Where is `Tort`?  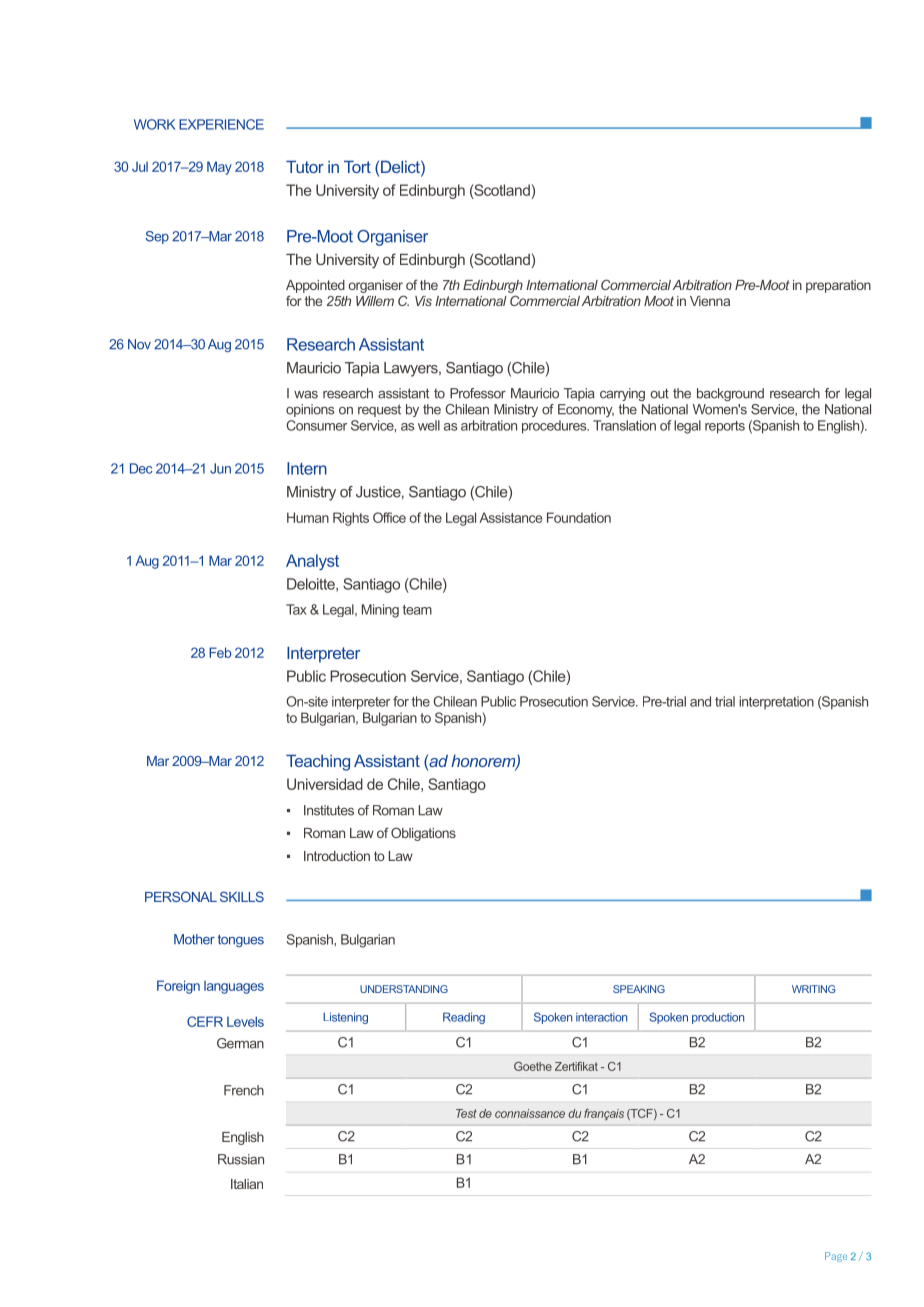
Tort is located at coordinates (357, 166).
